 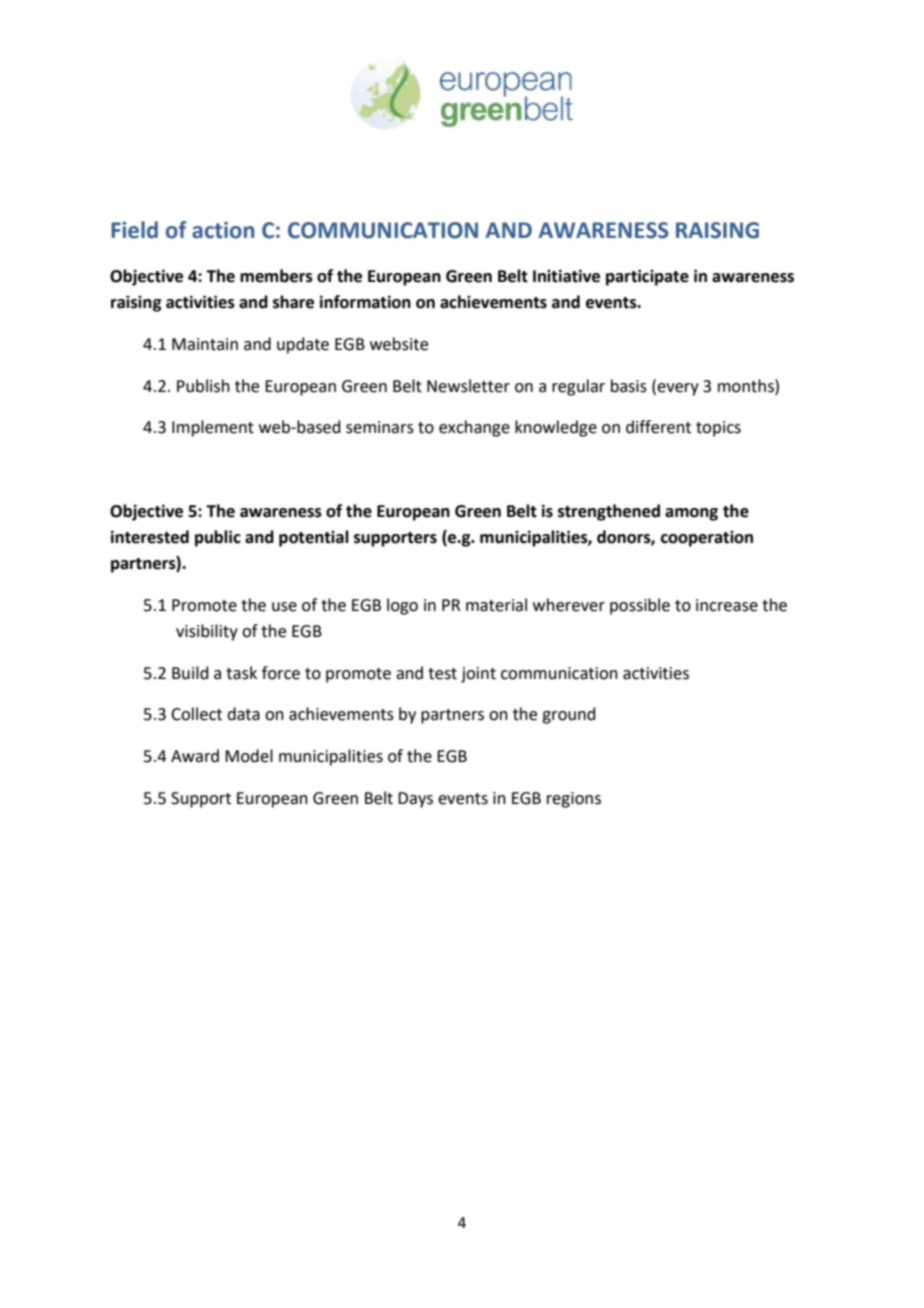 What do you see at coordinates (442, 674) in the image?
I see `test` at bounding box center [442, 674].
